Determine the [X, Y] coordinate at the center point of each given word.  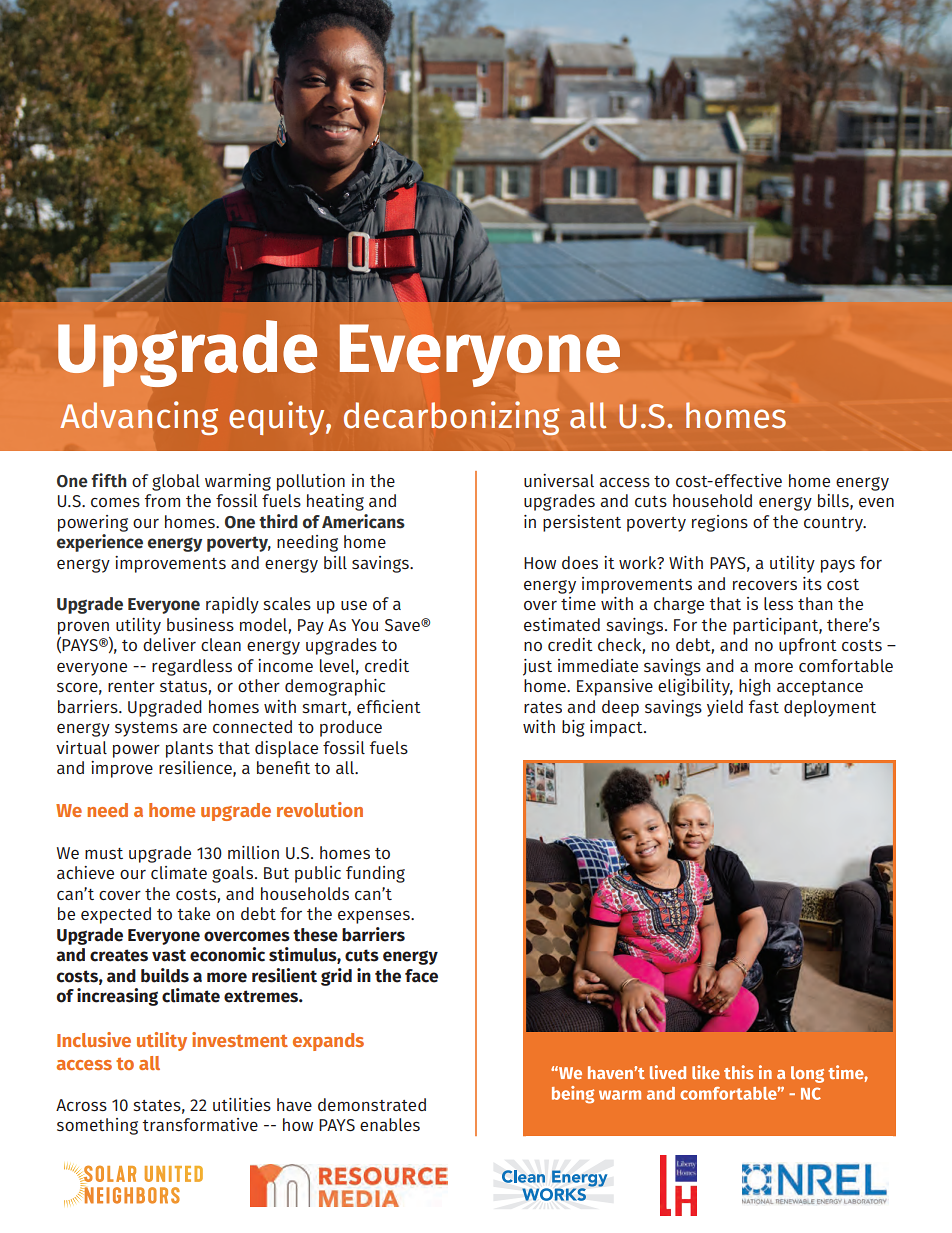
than [815, 603]
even [876, 502]
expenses [375, 917]
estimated [562, 624]
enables [390, 1124]
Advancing [139, 418]
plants [189, 749]
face [421, 976]
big [573, 728]
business [200, 624]
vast [169, 955]
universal [559, 480]
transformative [200, 1124]
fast [763, 706]
